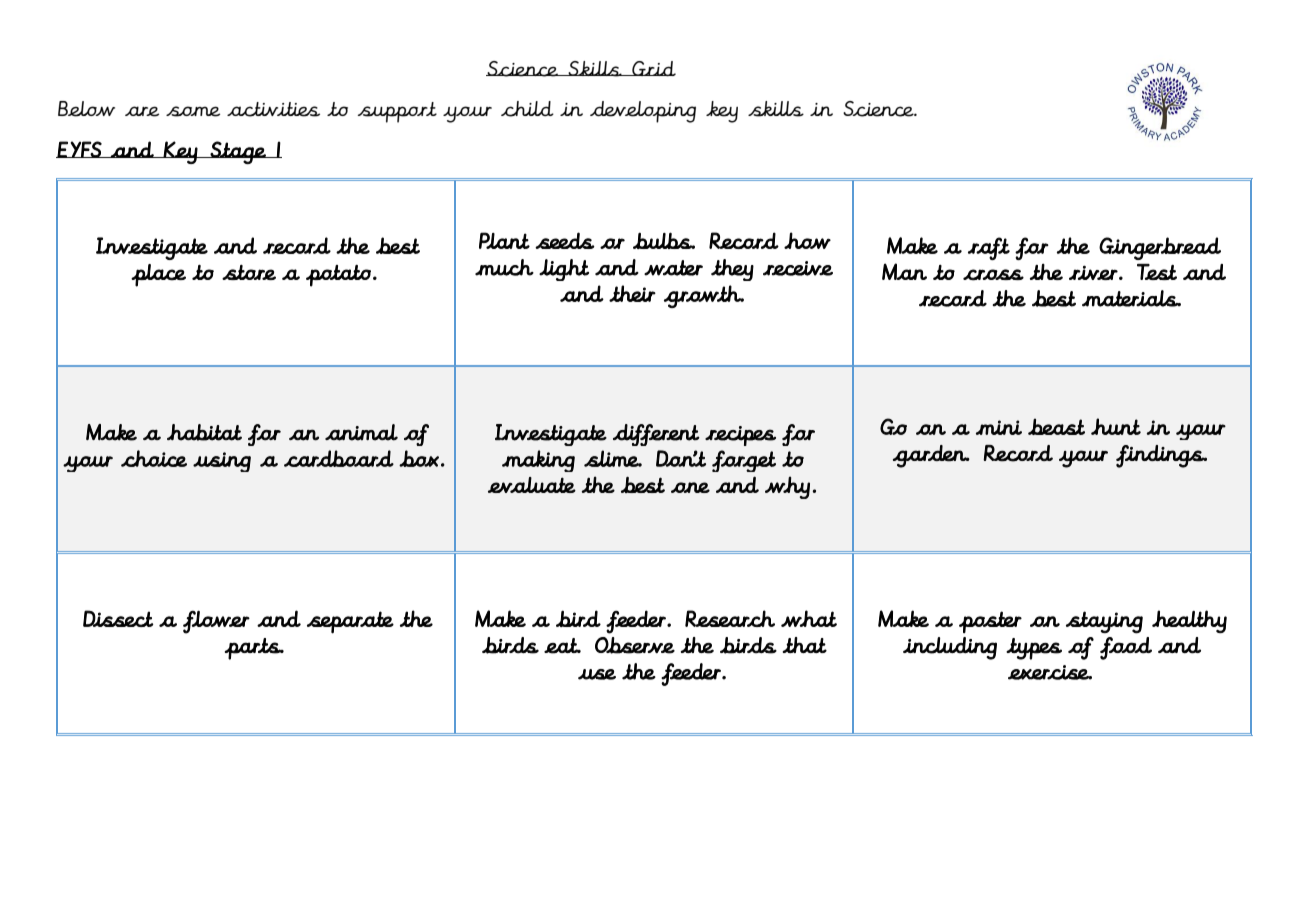 Image resolution: width=1308 pixels, height=924 pixels. Describe the element at coordinates (653, 68) in the screenshot. I see `Grid` at that location.
